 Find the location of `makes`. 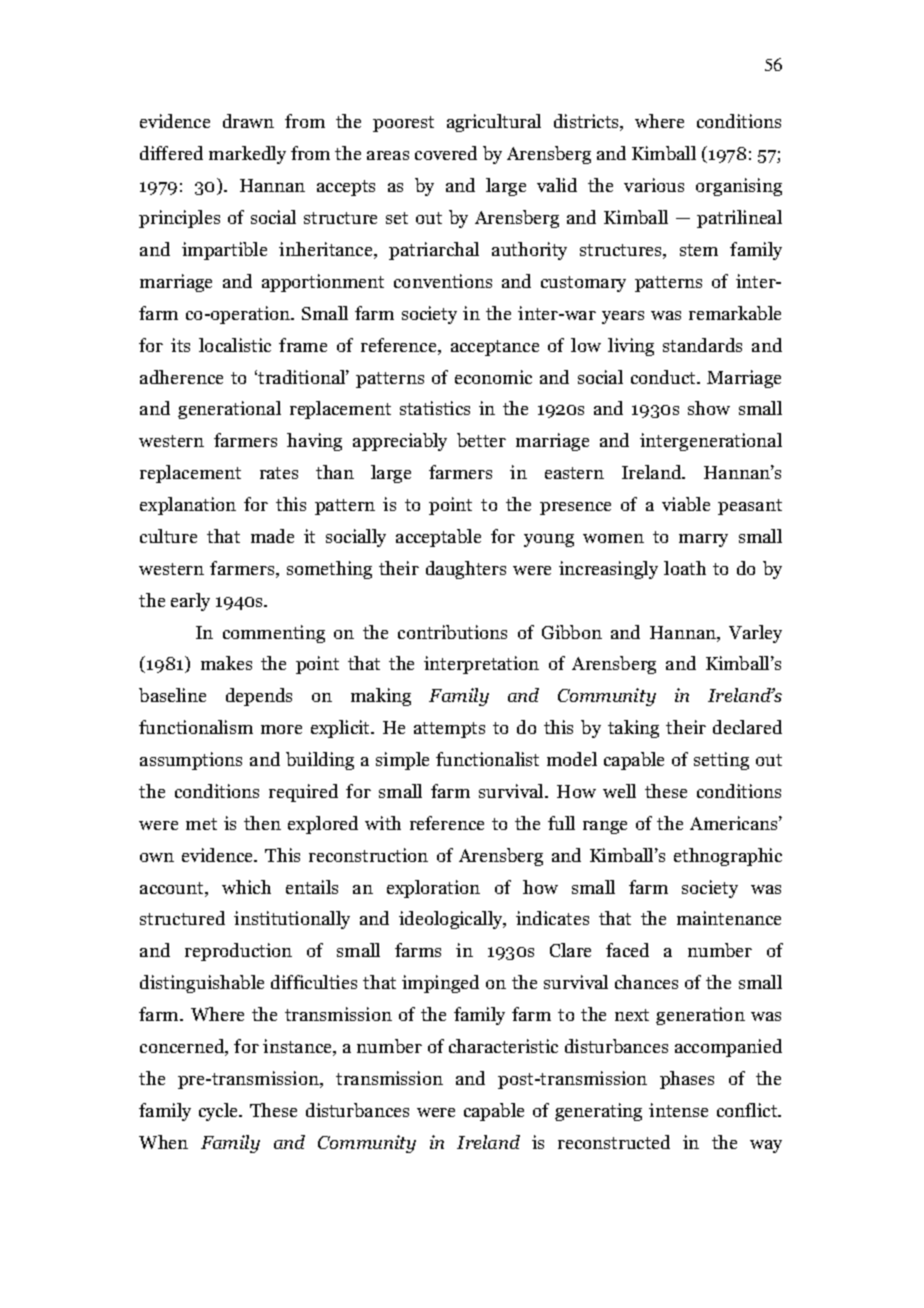

makes is located at coordinates (226, 663).
